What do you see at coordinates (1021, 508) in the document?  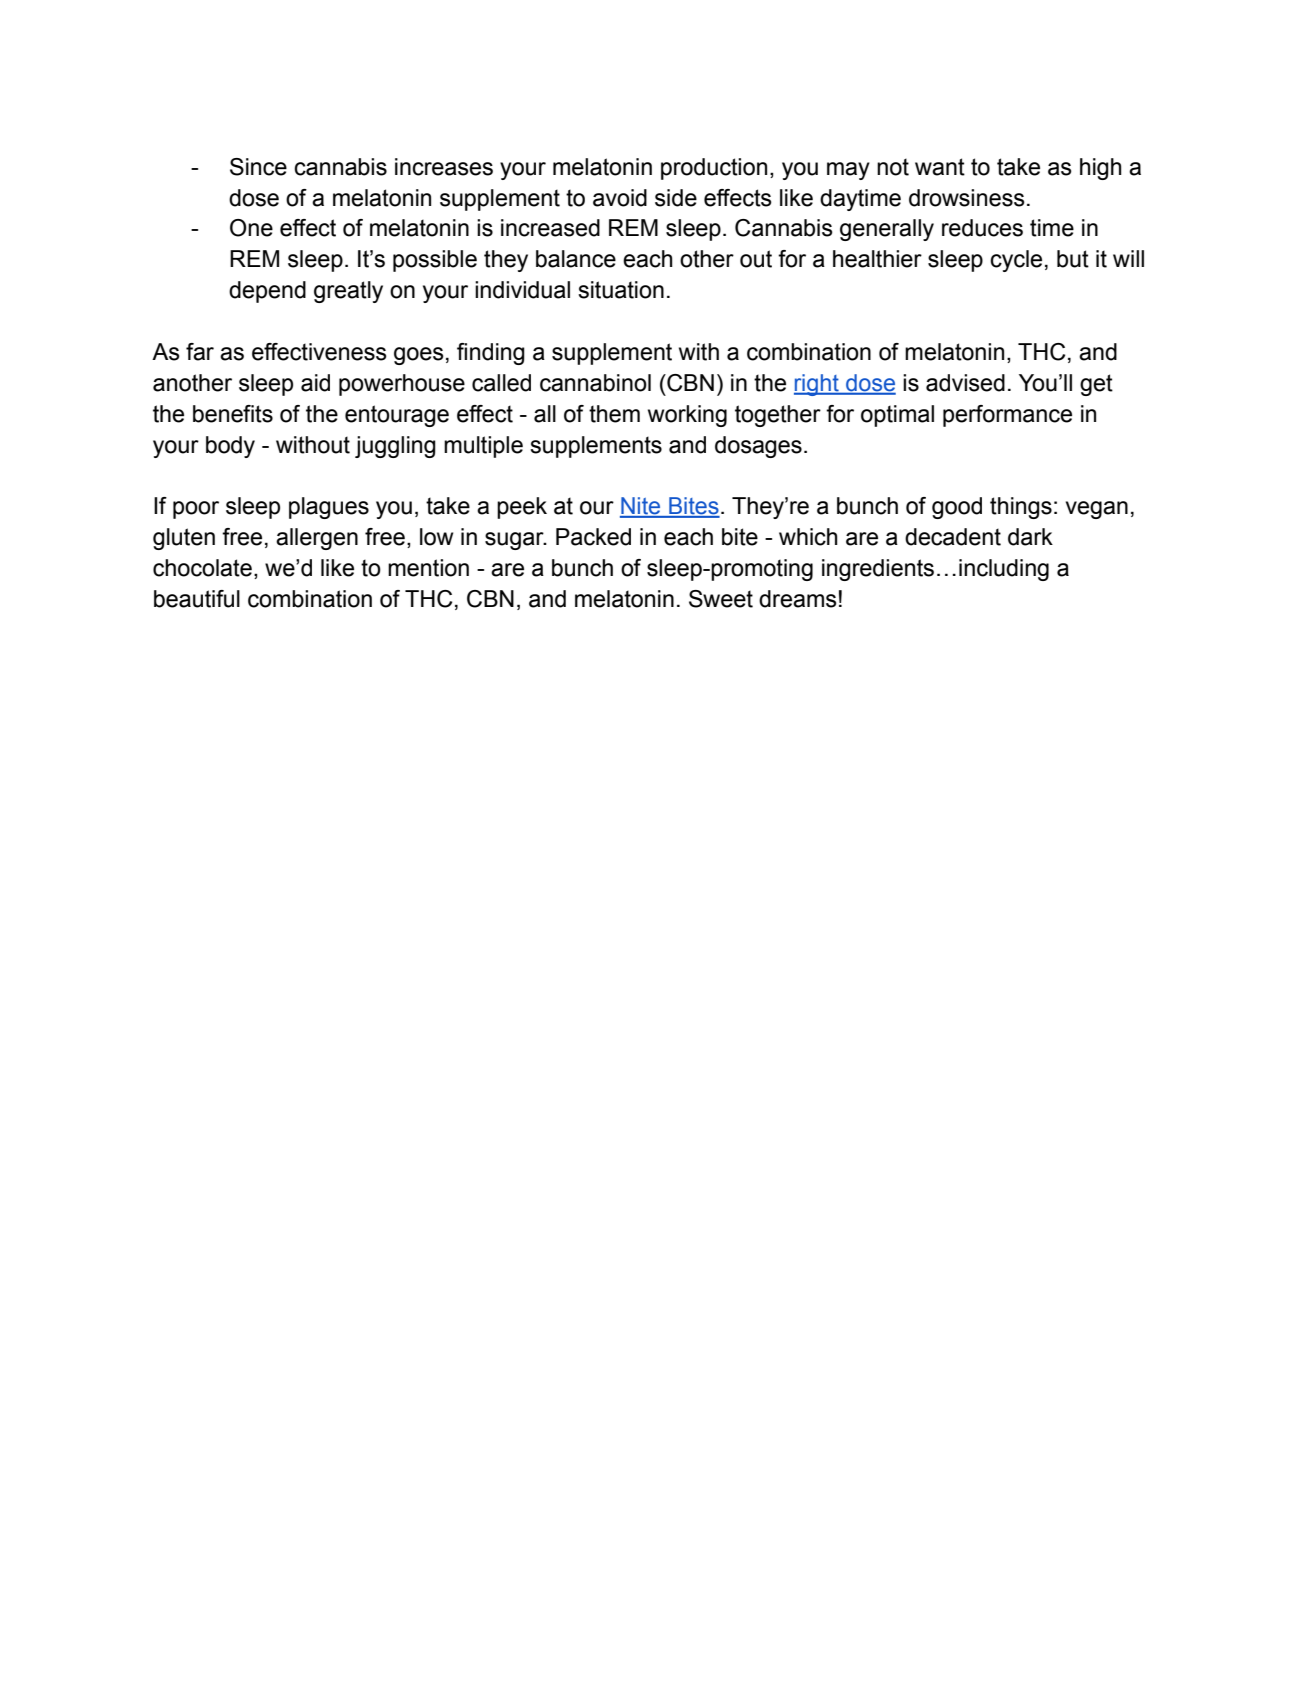 I see `things` at bounding box center [1021, 508].
